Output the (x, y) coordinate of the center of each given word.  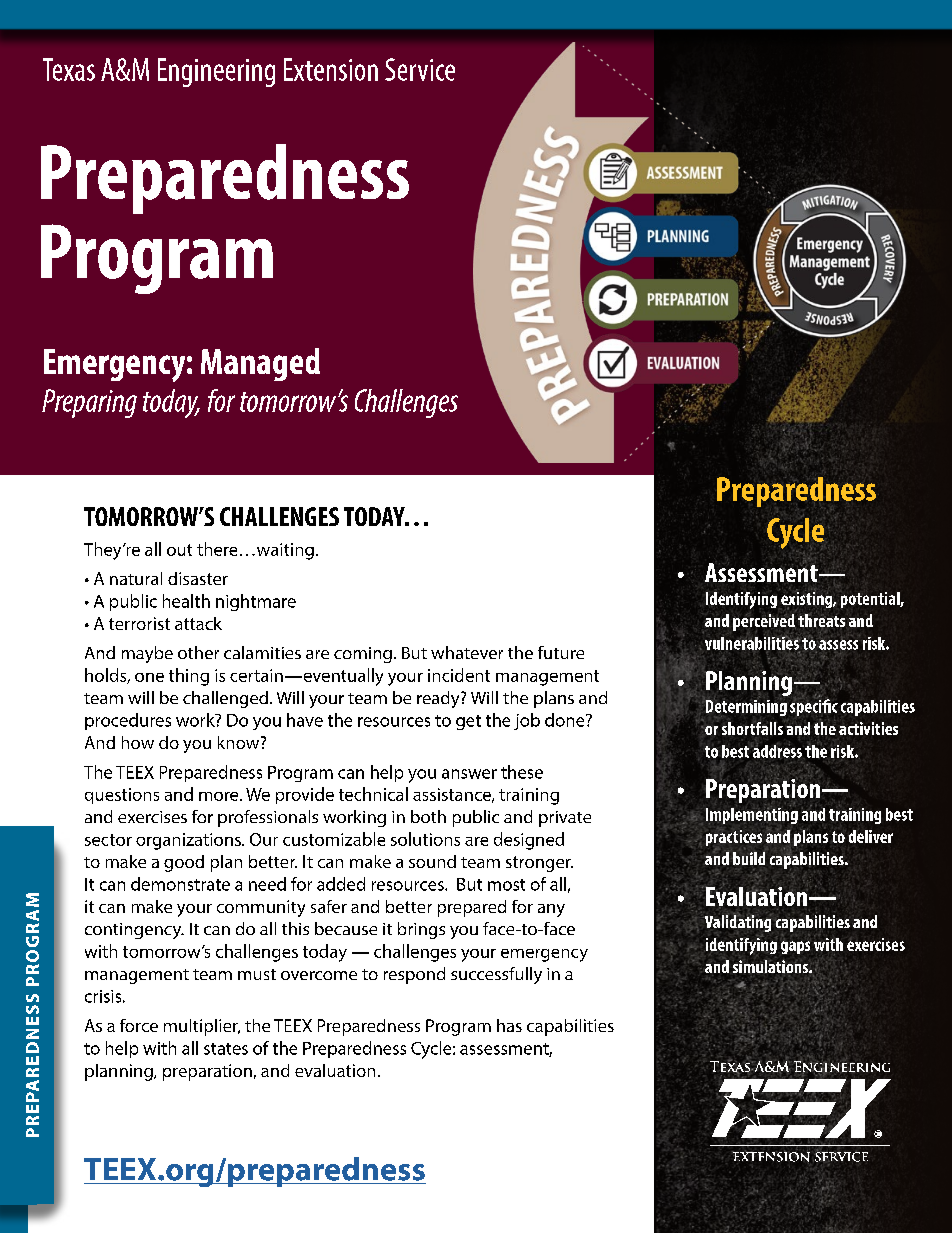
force (139, 1025)
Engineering (216, 72)
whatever (467, 652)
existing (806, 599)
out (179, 550)
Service (420, 69)
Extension (331, 69)
